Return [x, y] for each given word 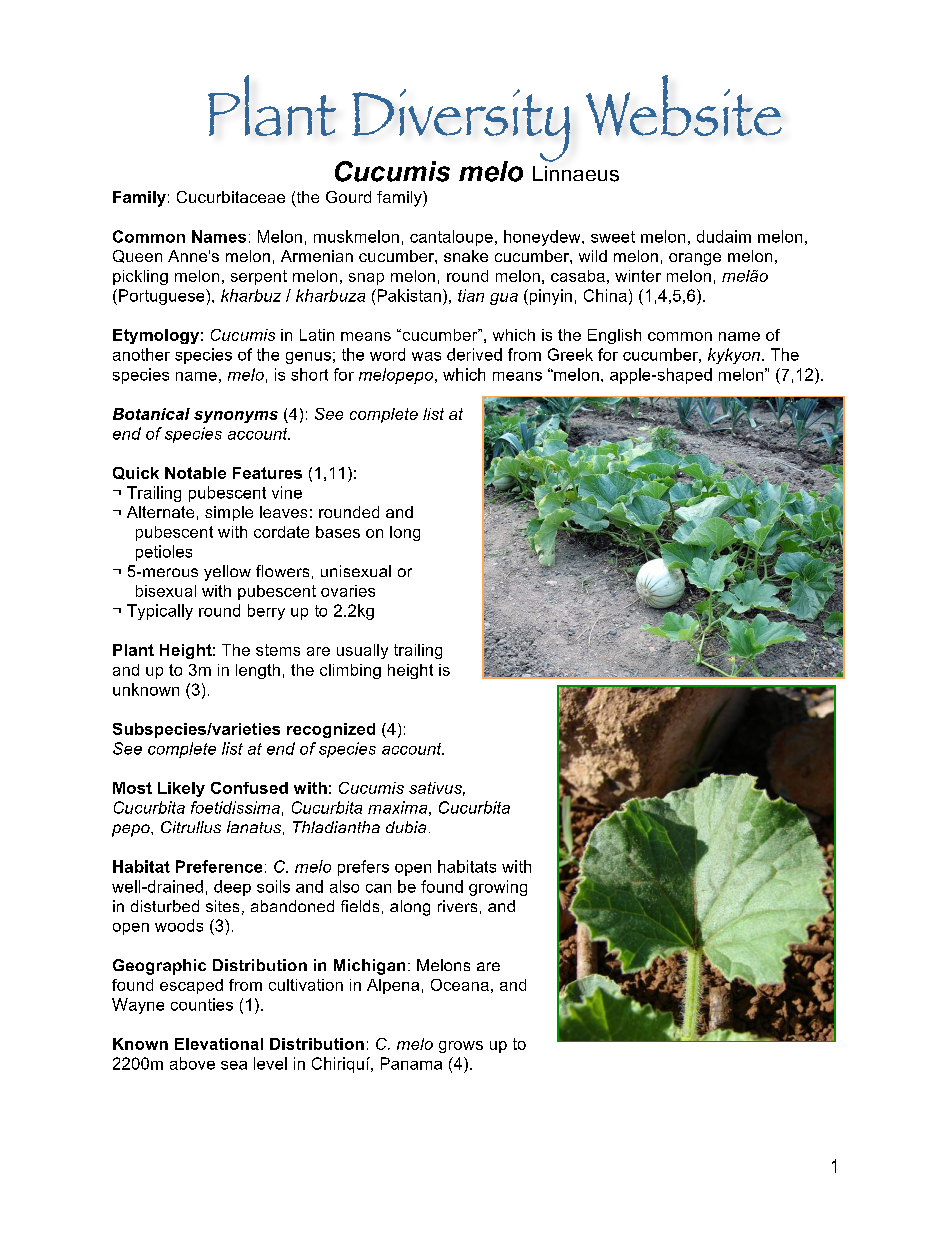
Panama [411, 1063]
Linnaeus [576, 174]
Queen [137, 256]
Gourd [348, 197]
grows [461, 1047]
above [192, 1063]
